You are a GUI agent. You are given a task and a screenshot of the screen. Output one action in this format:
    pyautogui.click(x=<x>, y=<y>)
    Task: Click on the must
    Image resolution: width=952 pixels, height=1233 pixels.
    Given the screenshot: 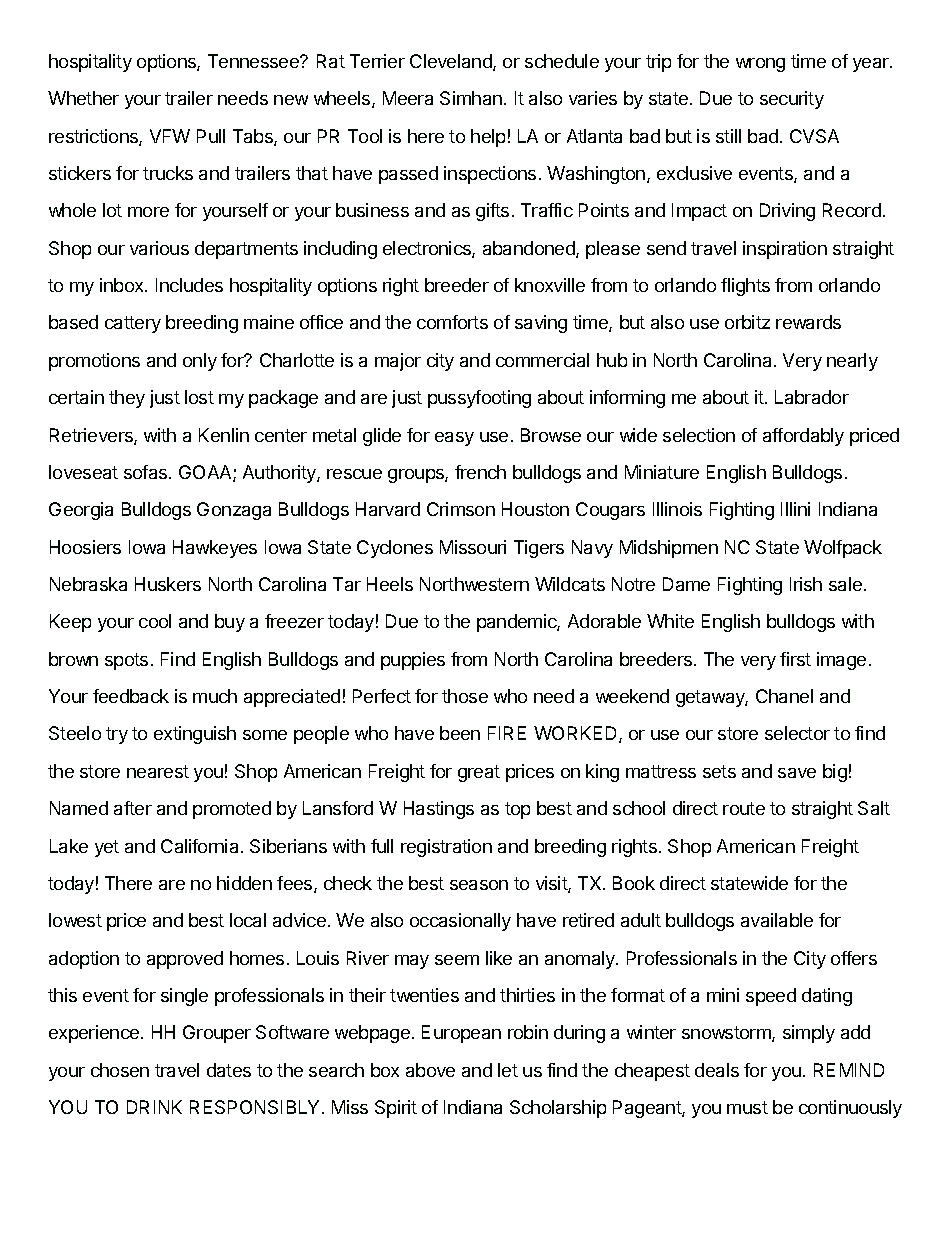 What is the action you would take?
    pyautogui.click(x=747, y=1107)
